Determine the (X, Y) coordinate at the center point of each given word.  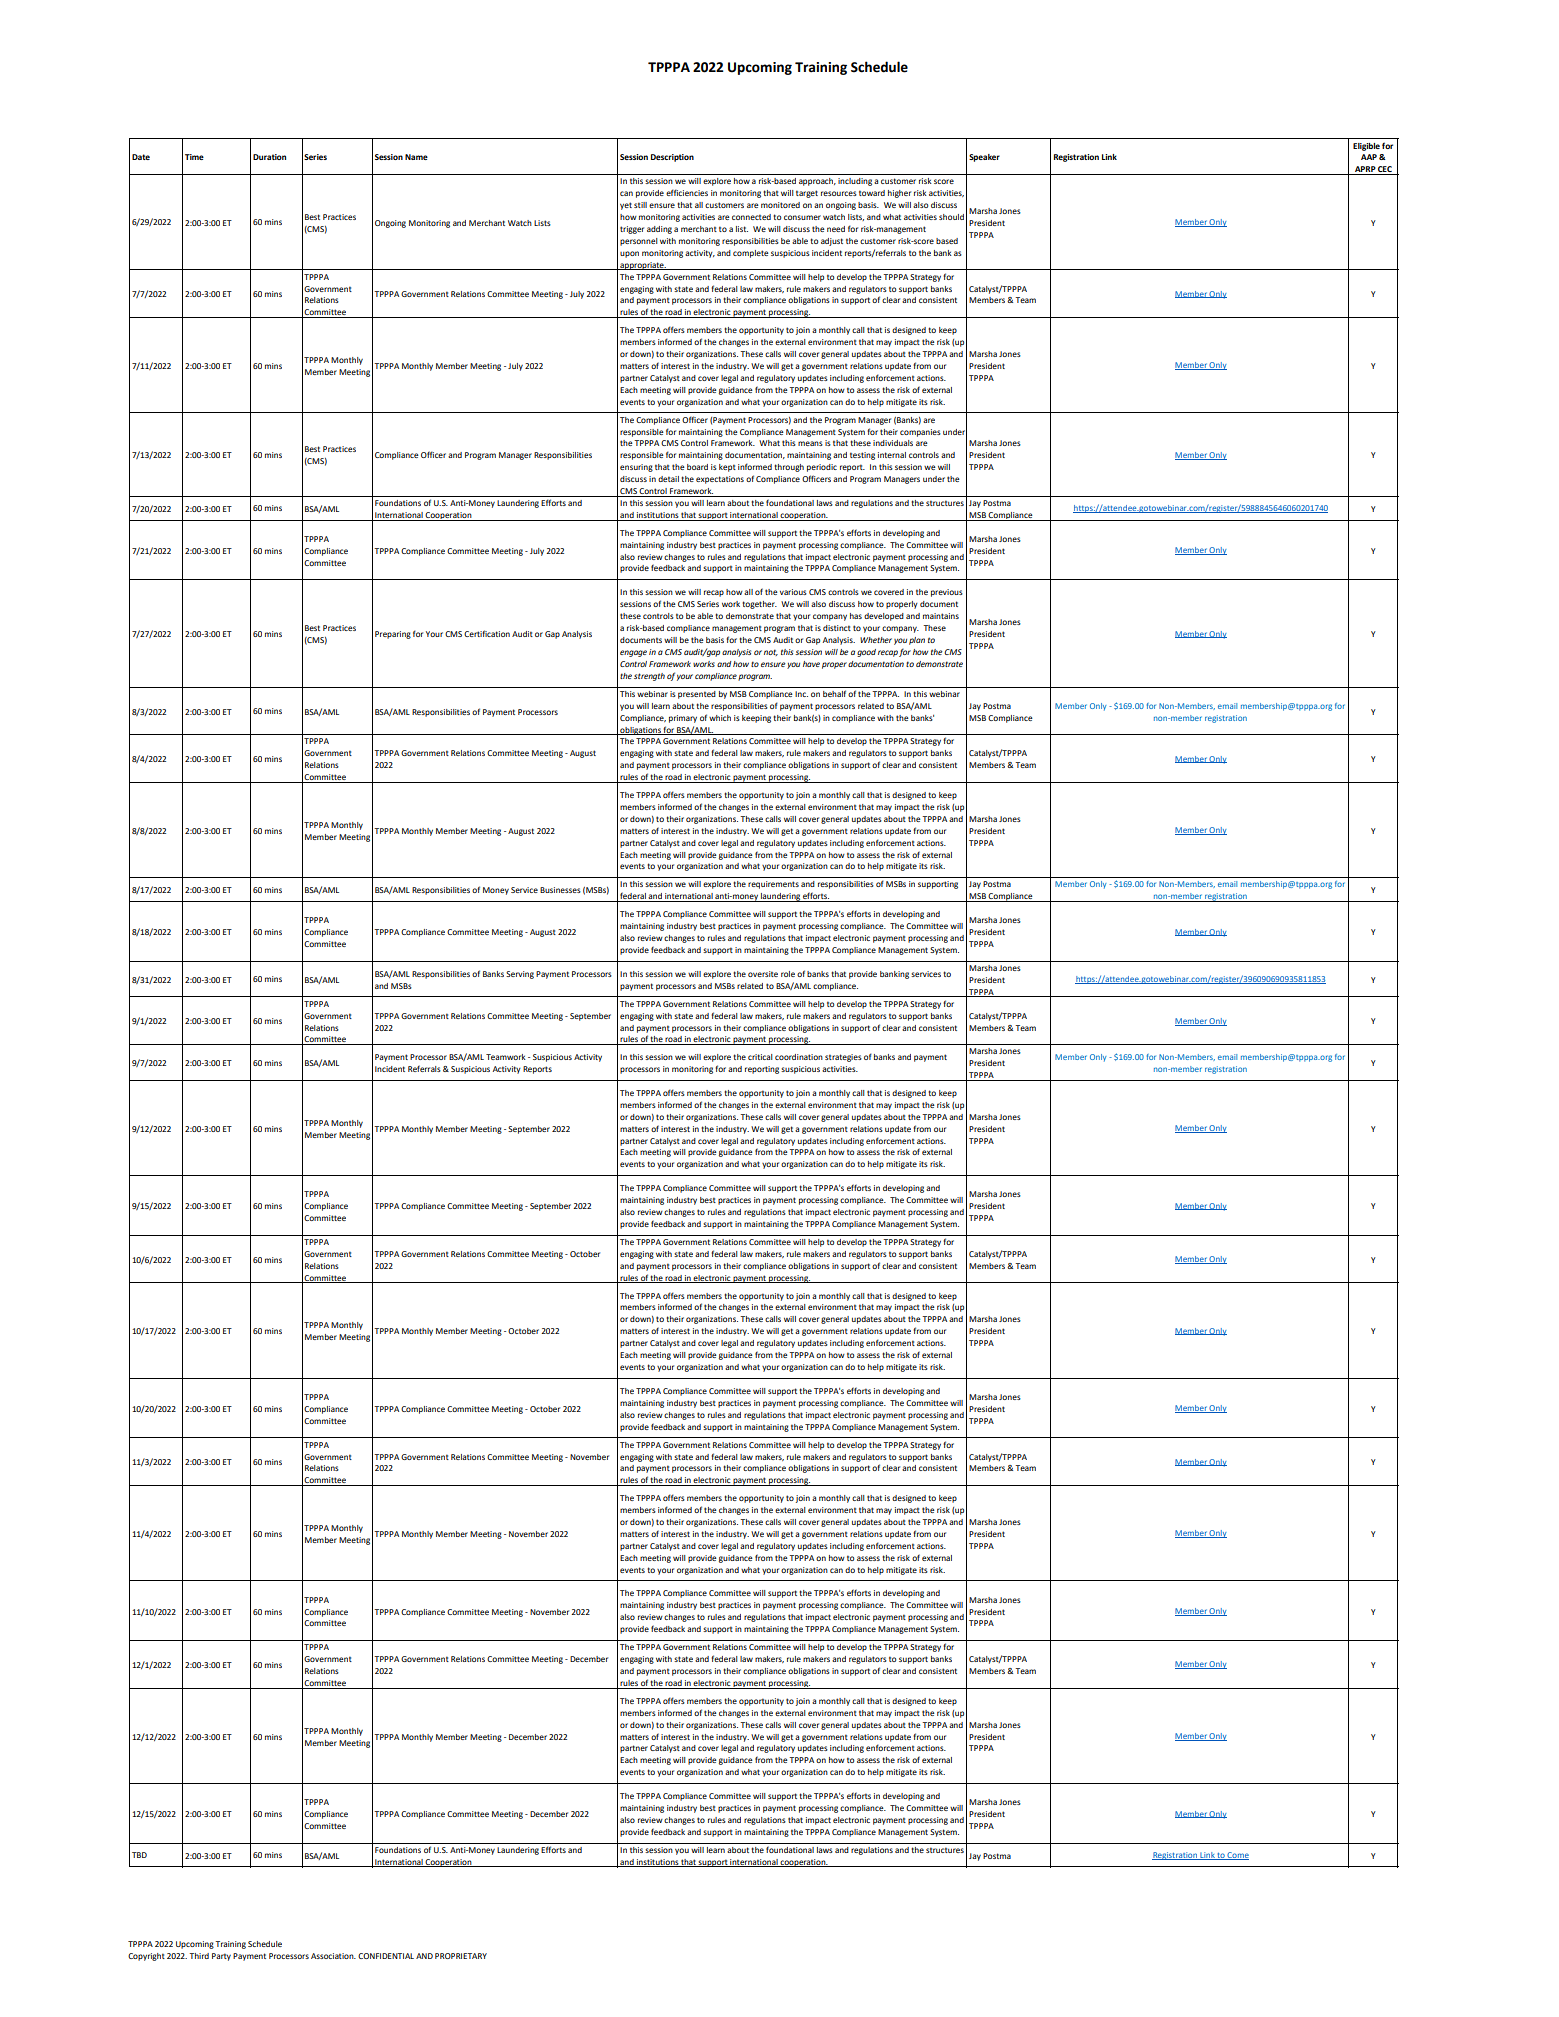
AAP (1369, 157)
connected (751, 217)
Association (333, 1956)
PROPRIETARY (461, 1956)
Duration (269, 157)
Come (1237, 1856)
